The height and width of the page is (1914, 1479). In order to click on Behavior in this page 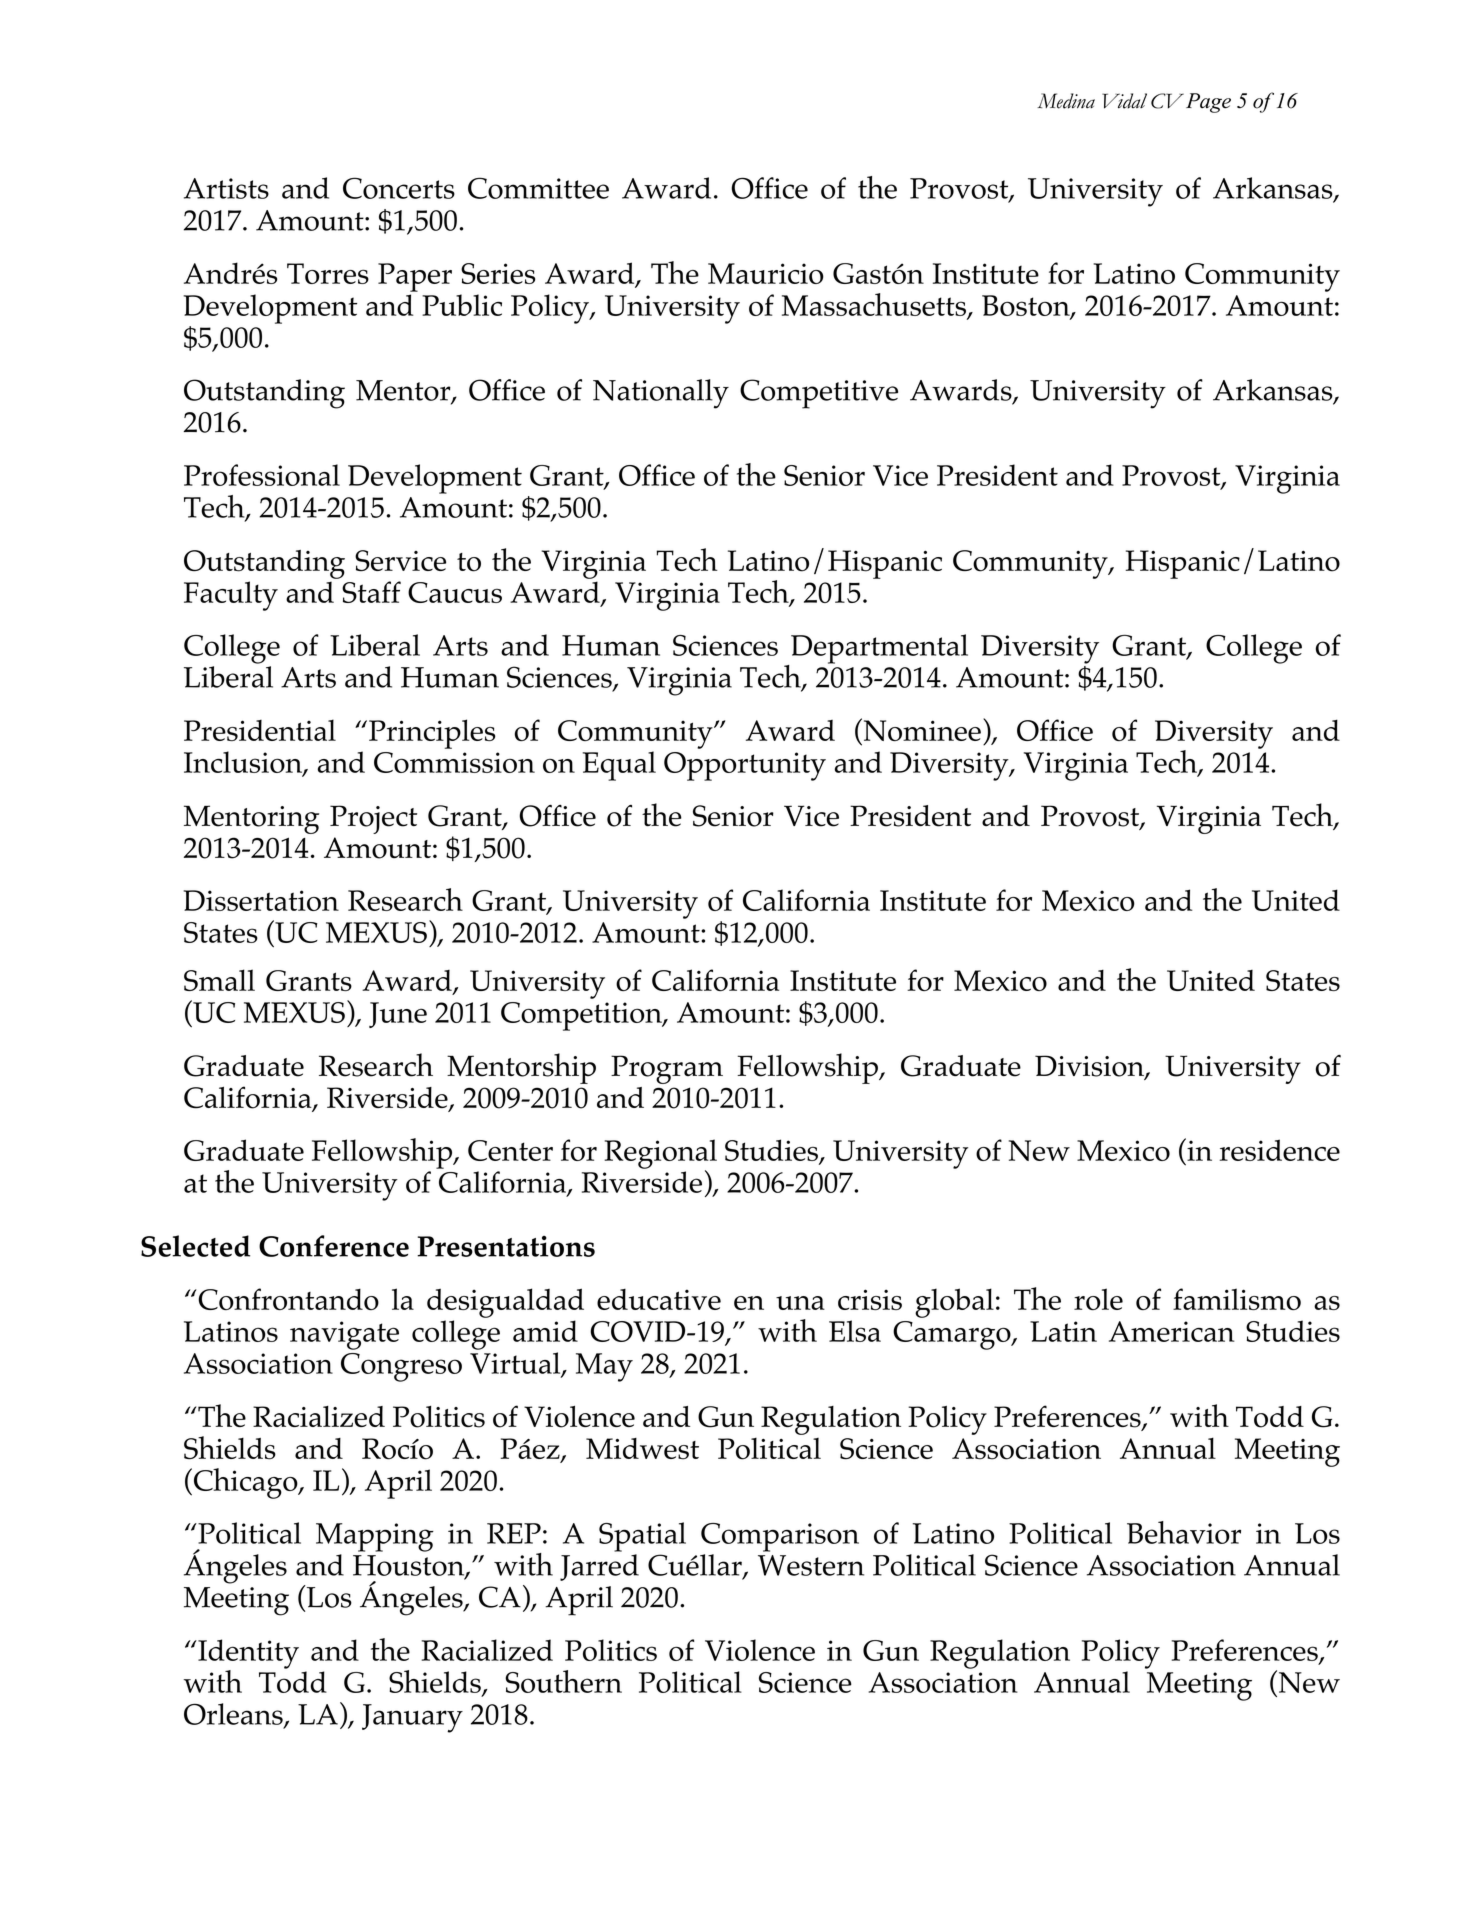, I will do `click(1184, 1532)`.
